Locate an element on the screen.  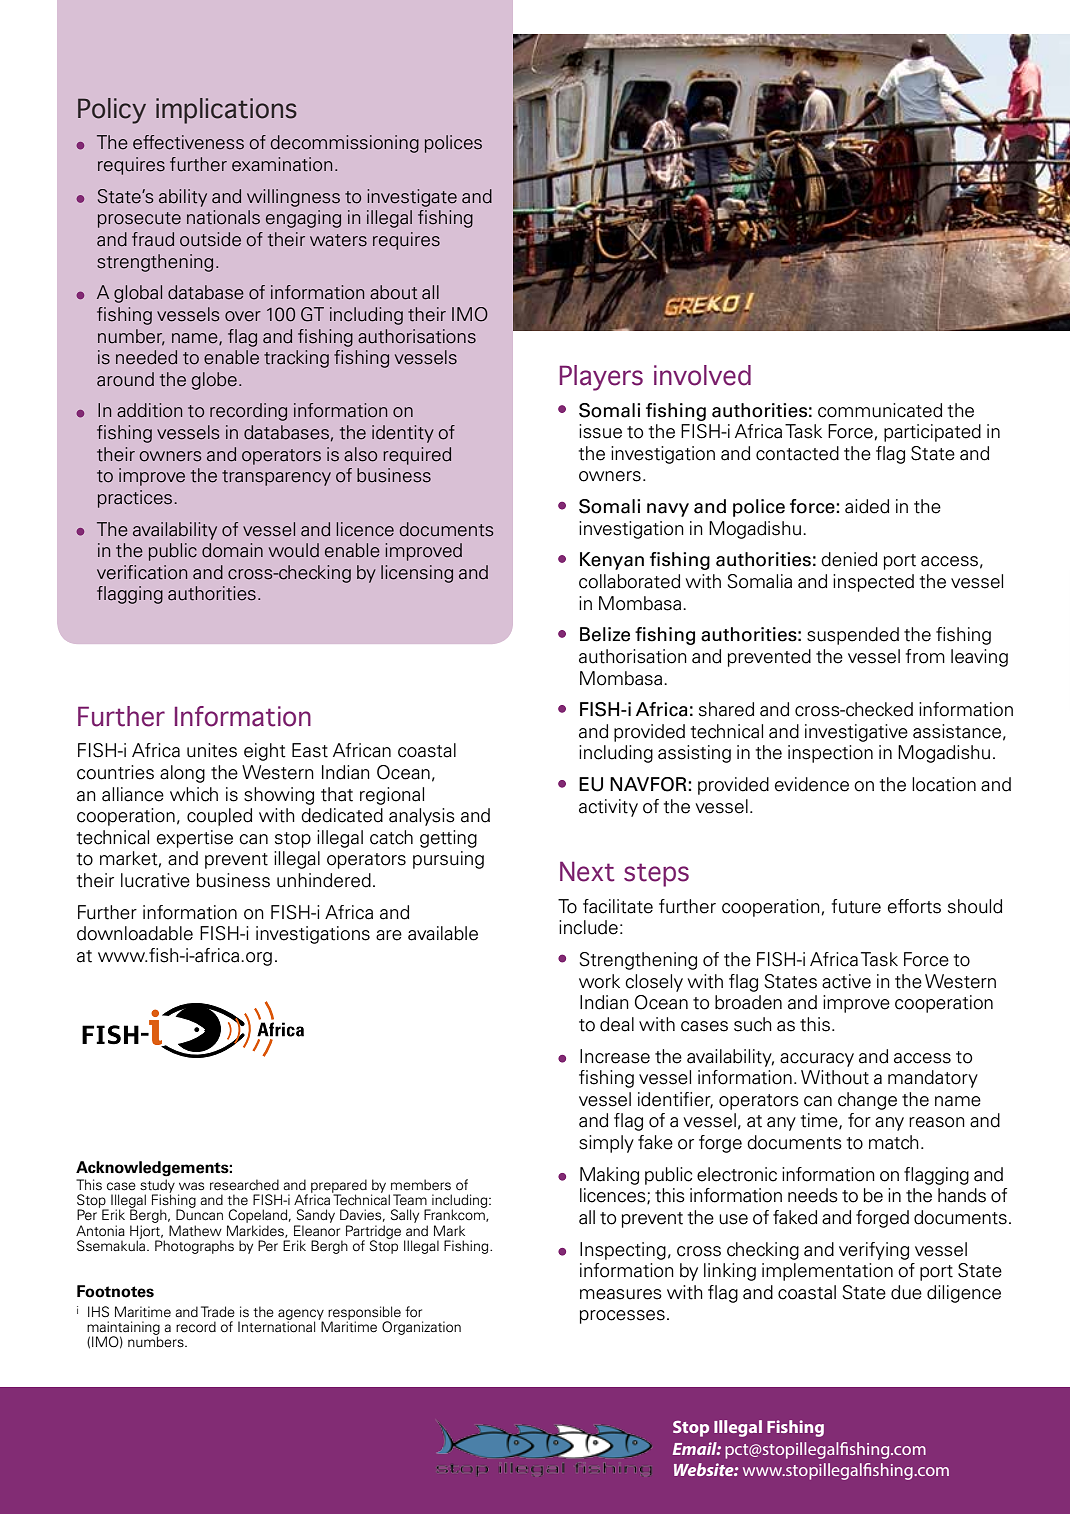
investigate is located at coordinates (412, 198).
